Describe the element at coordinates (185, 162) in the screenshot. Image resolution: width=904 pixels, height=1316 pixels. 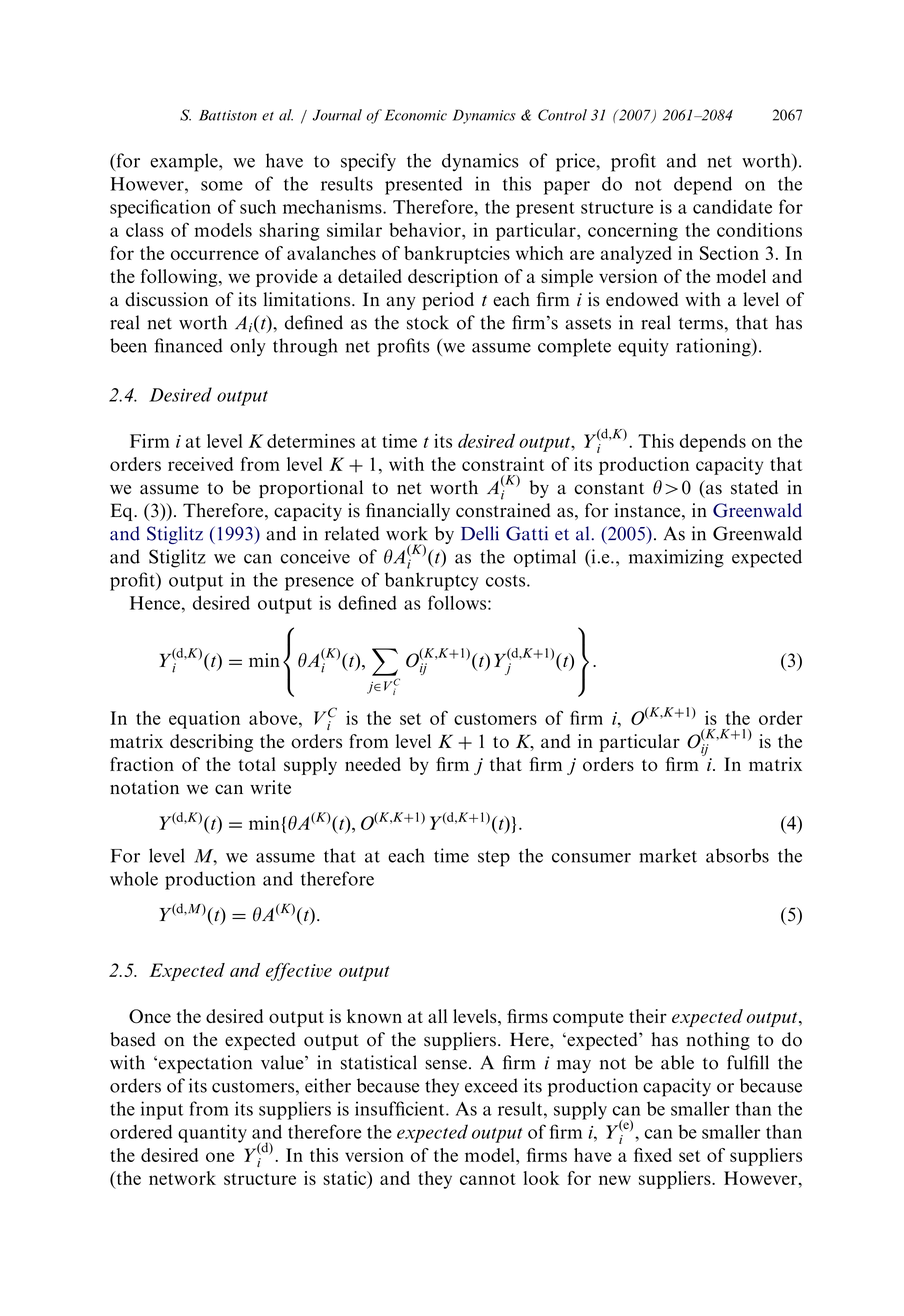
I see `example` at that location.
